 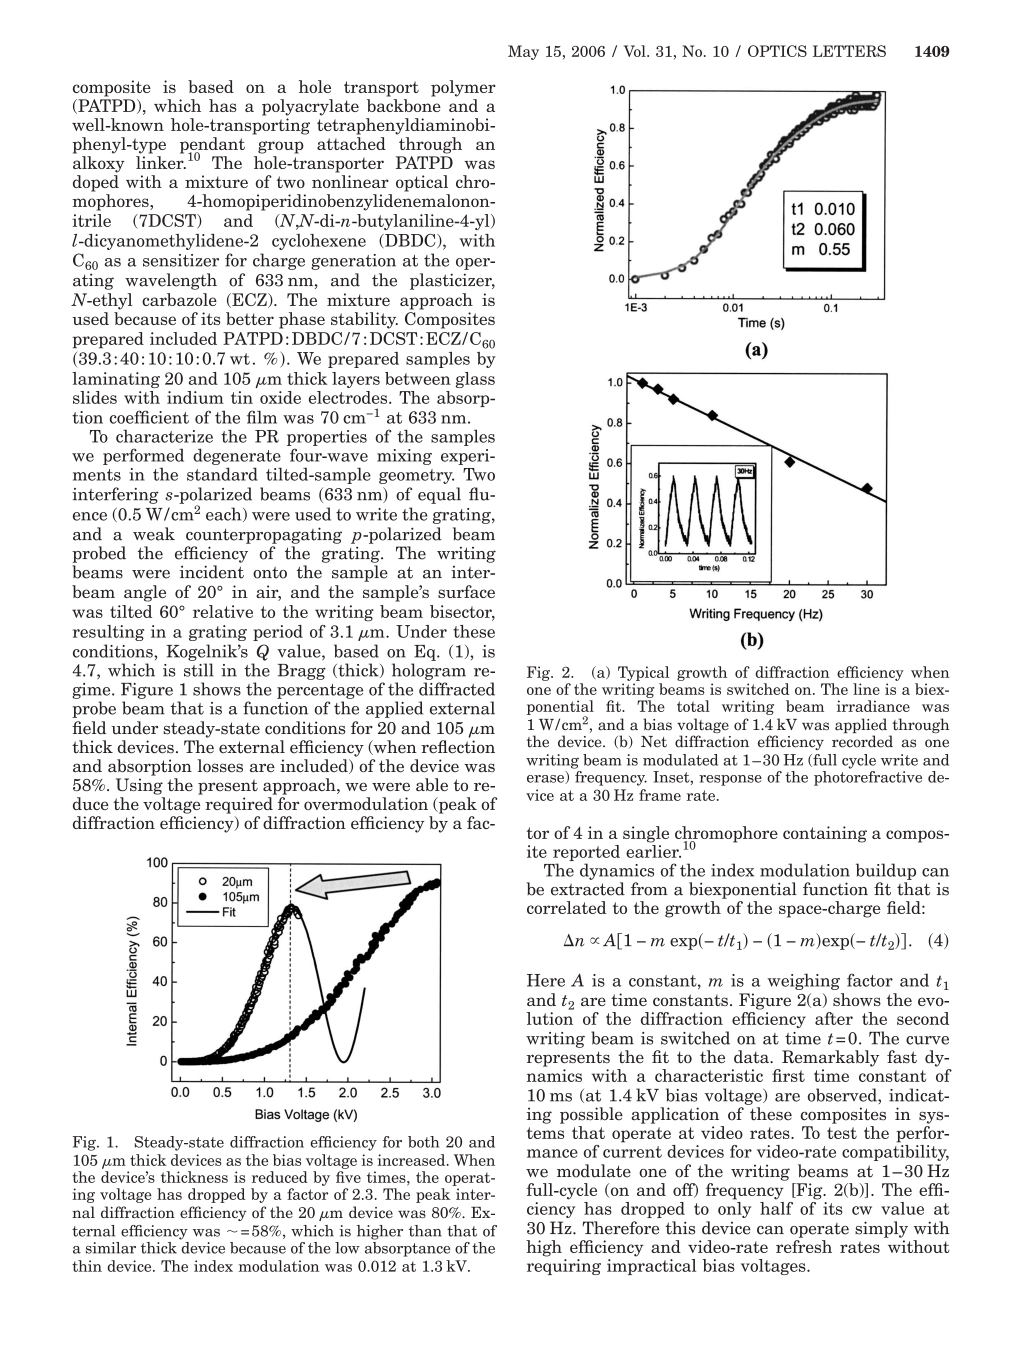 What do you see at coordinates (457, 689) in the document?
I see `diffracted` at bounding box center [457, 689].
